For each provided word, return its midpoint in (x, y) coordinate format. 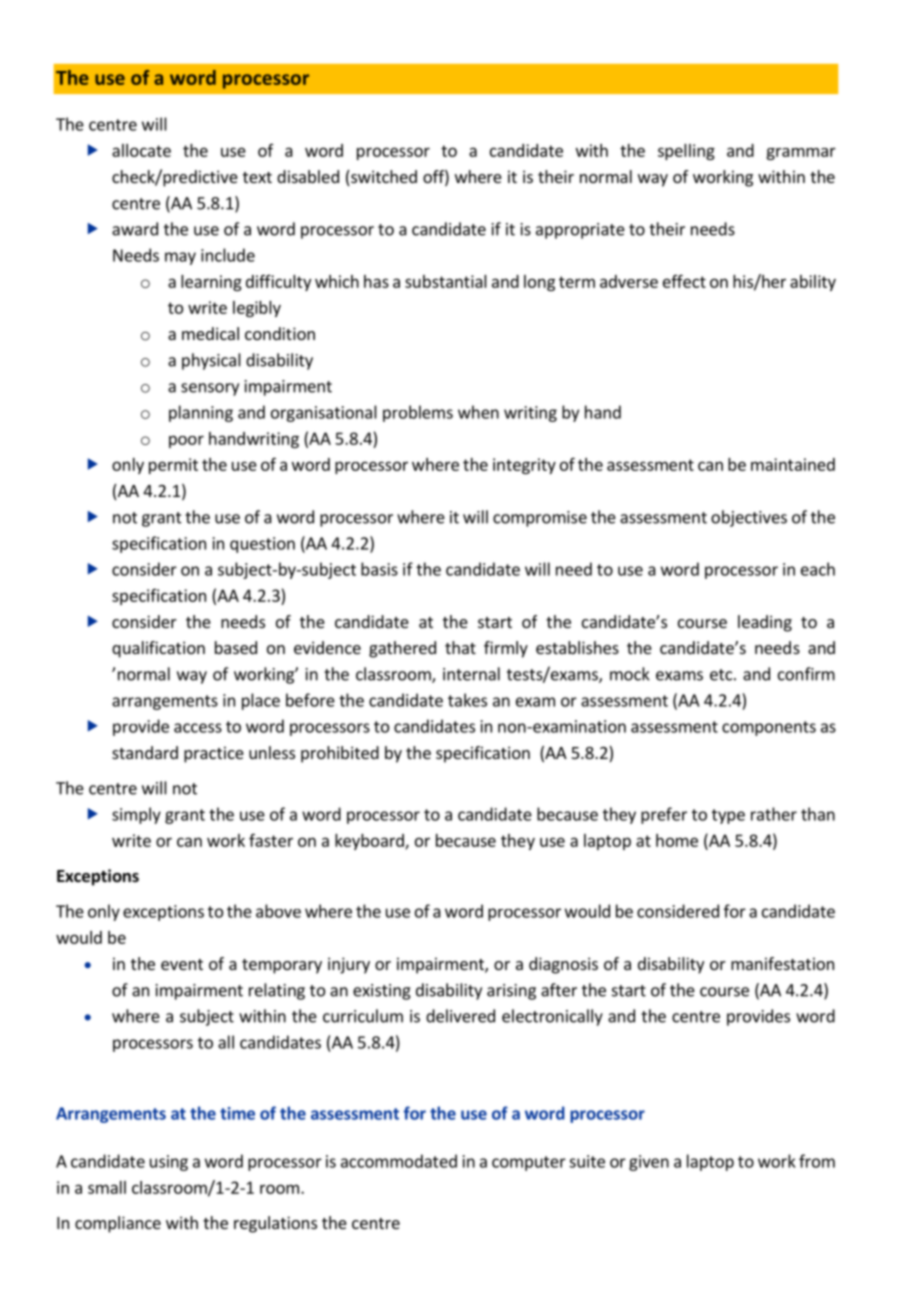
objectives (749, 518)
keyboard (370, 842)
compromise (540, 519)
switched (383, 178)
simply (136, 815)
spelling (686, 152)
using (169, 1163)
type (728, 816)
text (257, 177)
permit (173, 466)
